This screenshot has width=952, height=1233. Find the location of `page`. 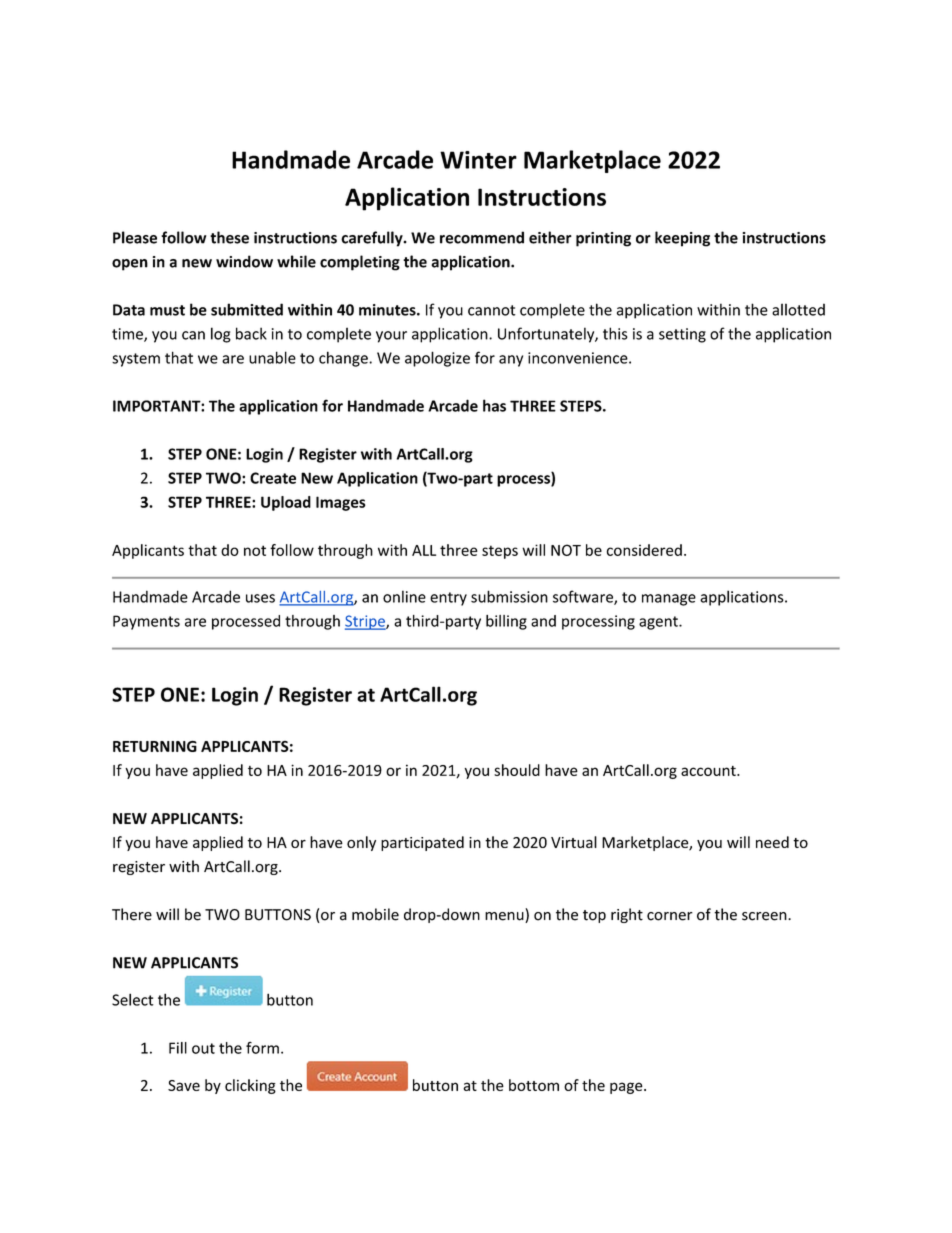

page is located at coordinates (627, 1088).
